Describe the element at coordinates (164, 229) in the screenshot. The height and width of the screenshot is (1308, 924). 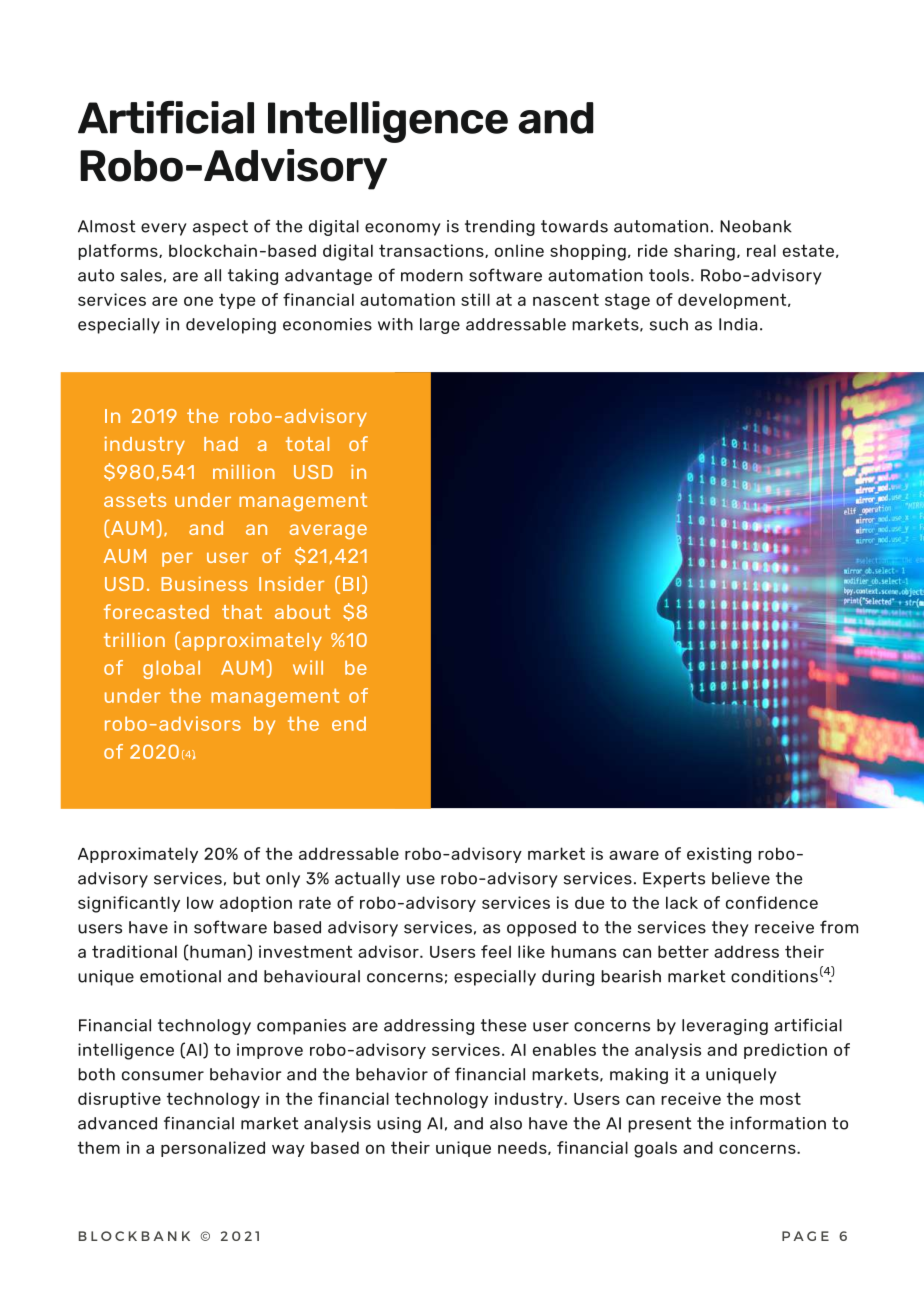
I see `every` at that location.
